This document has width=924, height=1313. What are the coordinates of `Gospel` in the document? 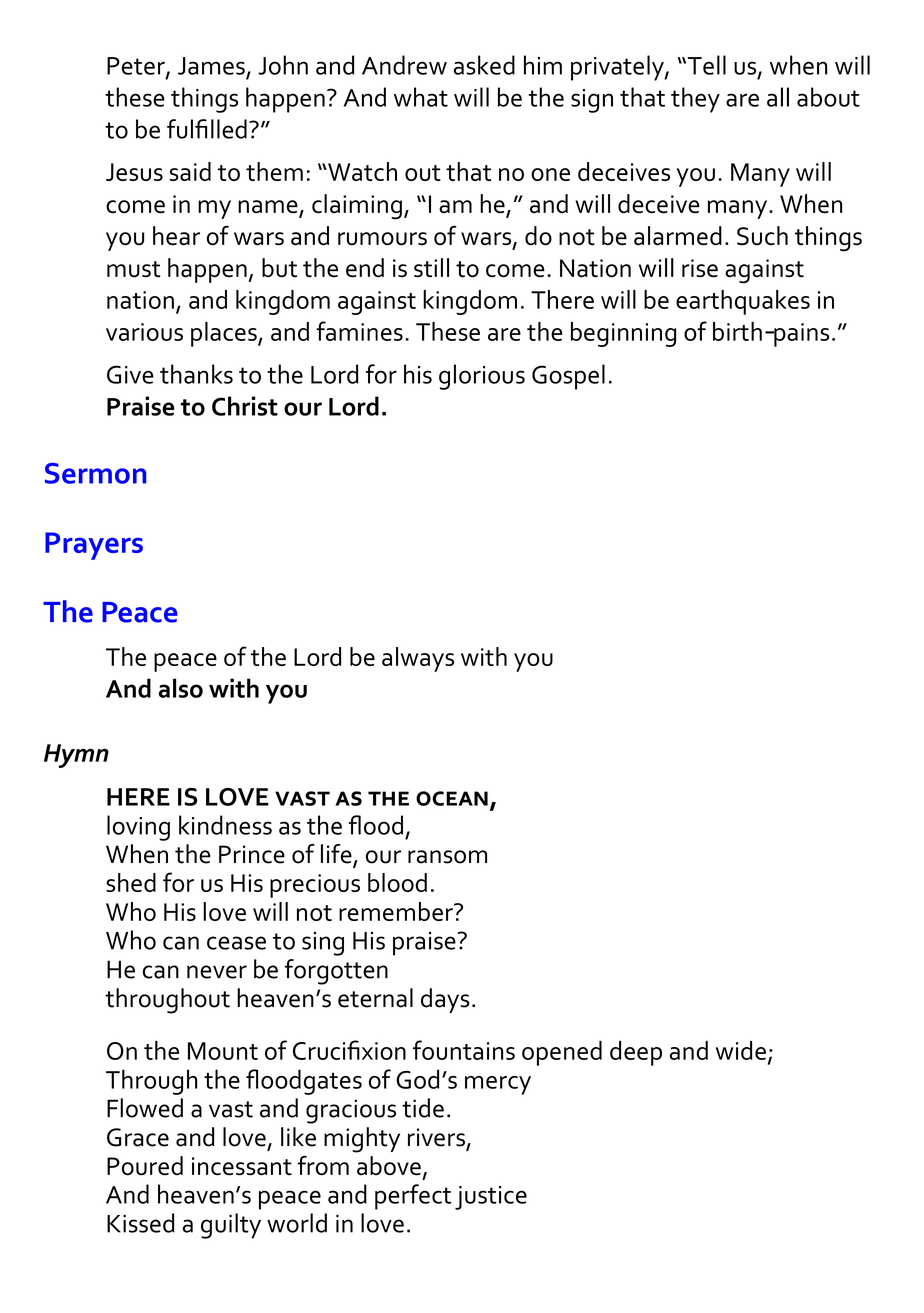 It's located at (568, 377).
